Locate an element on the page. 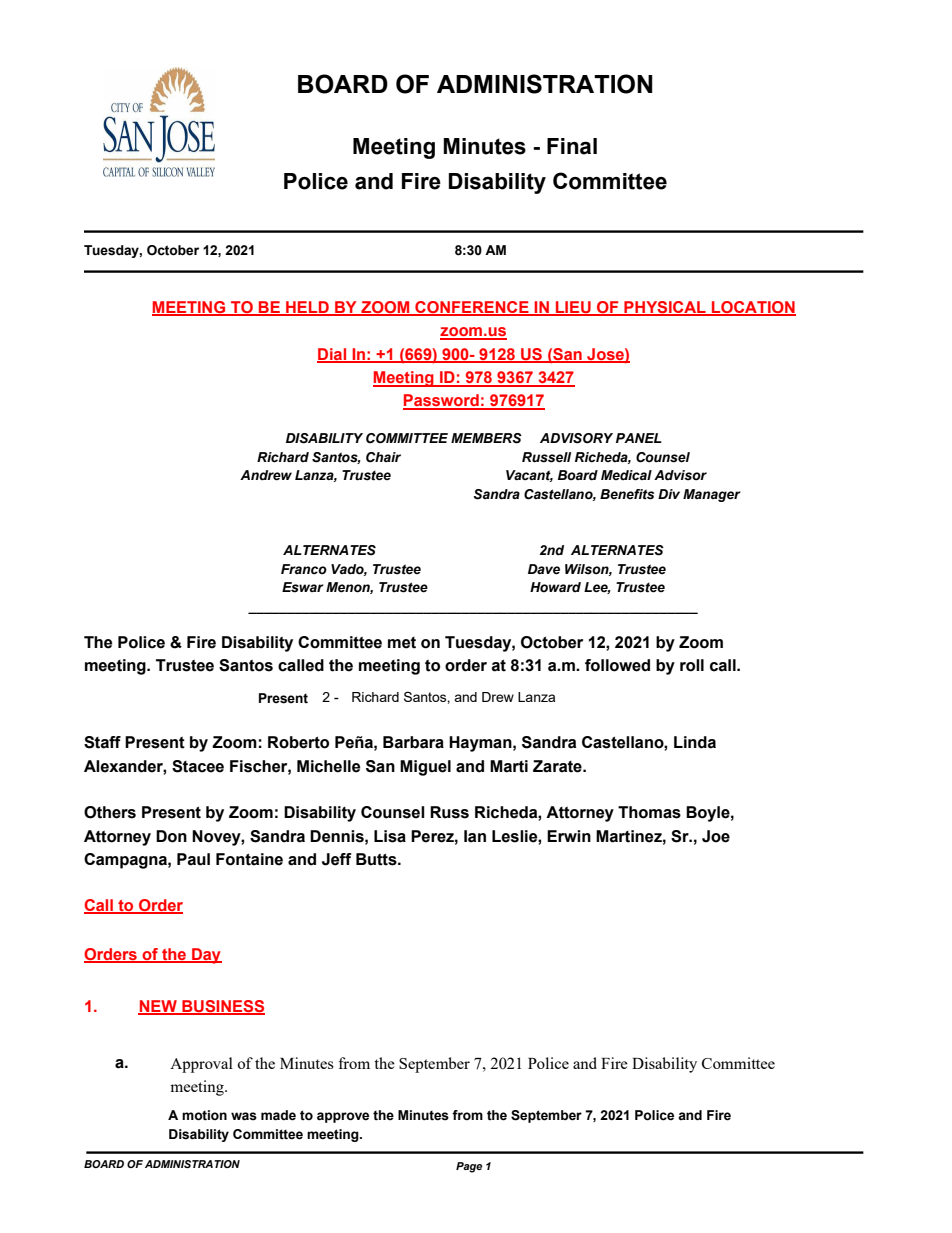  HELD is located at coordinates (307, 308).
